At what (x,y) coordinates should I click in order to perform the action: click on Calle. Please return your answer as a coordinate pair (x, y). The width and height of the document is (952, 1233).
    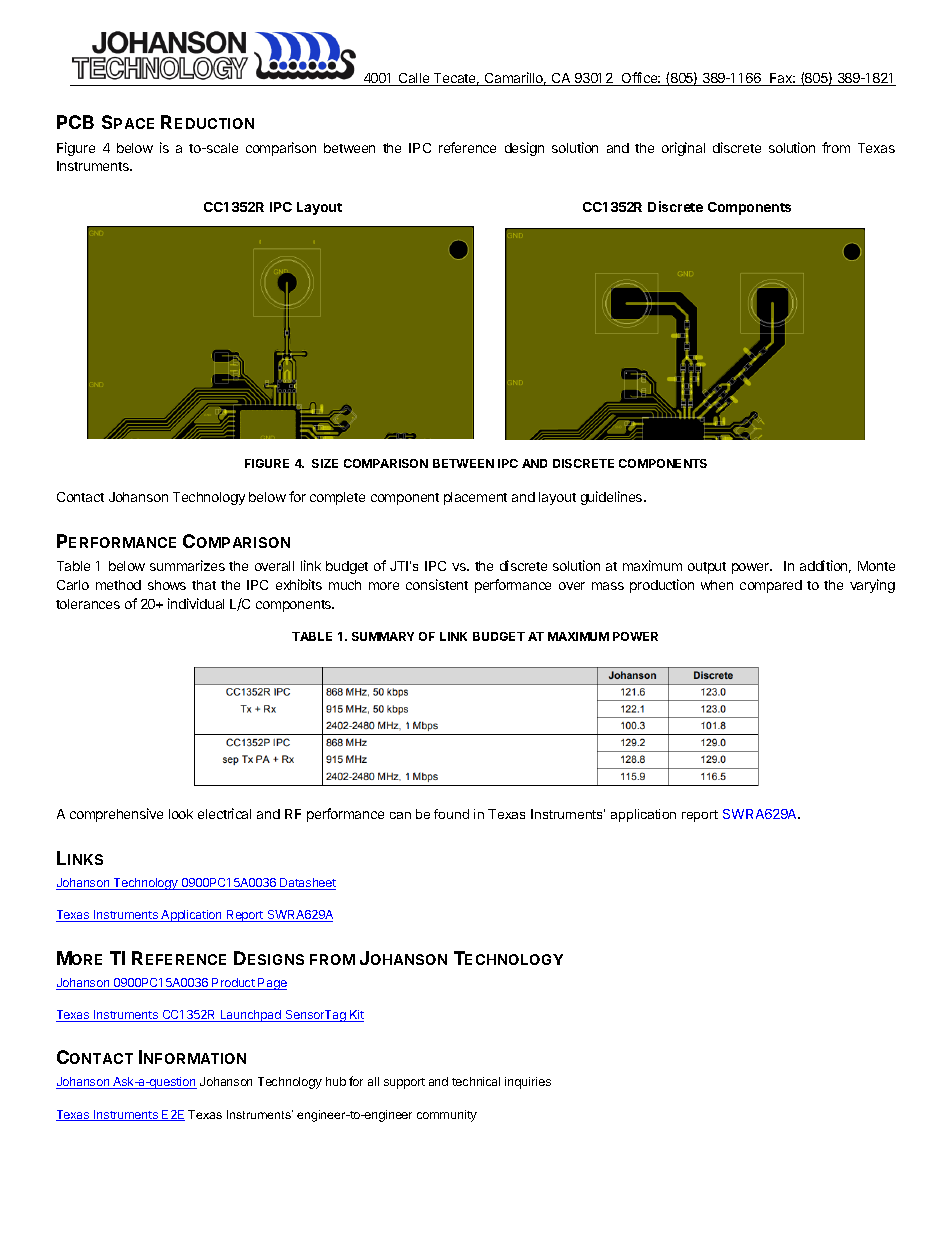
    Looking at the image, I should click on (414, 79).
